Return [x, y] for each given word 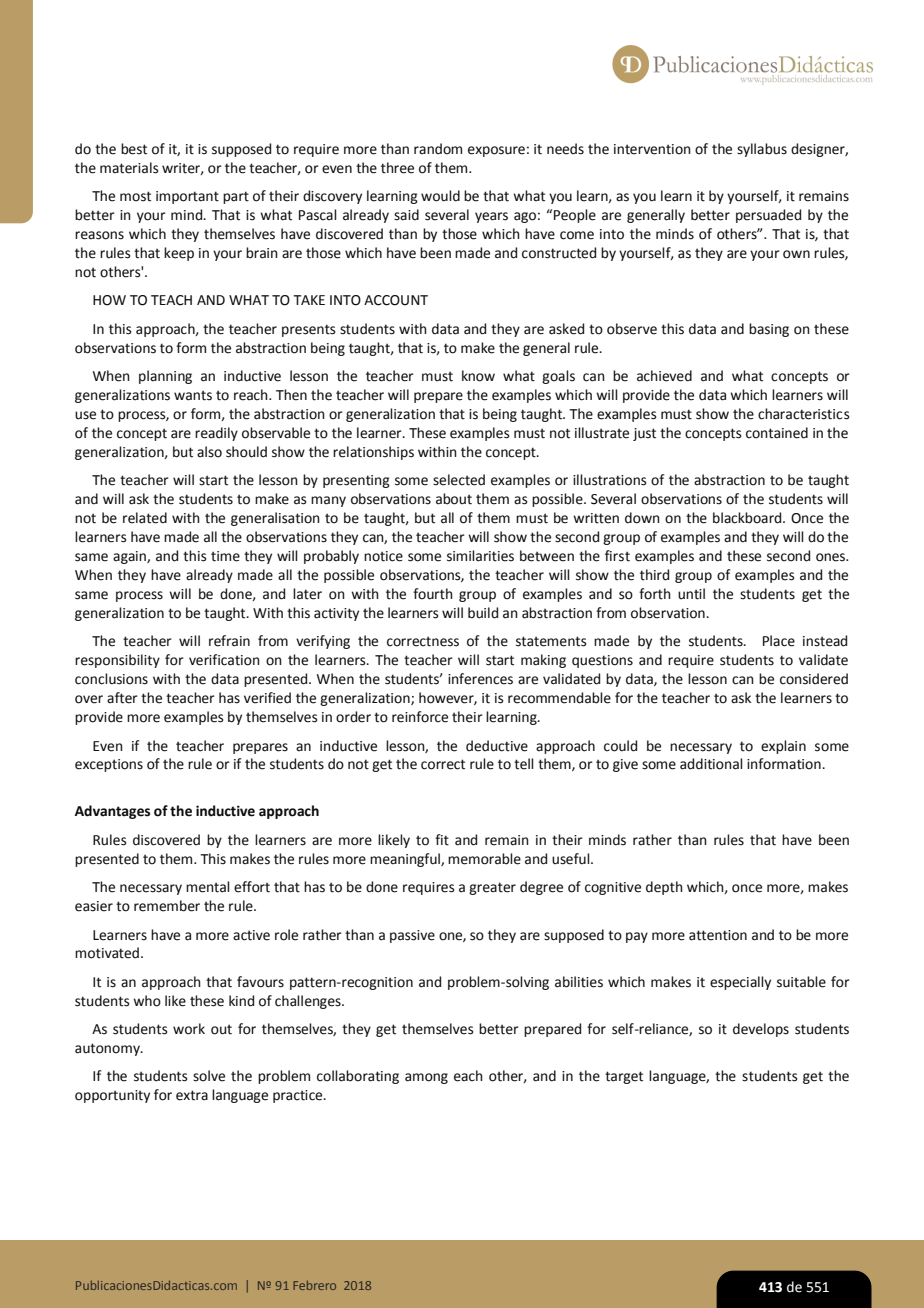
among [426, 1078]
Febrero [314, 1285]
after [122, 698]
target [624, 1077]
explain [783, 747]
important [187, 197]
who [147, 1001]
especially [740, 983]
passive [412, 936]
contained [777, 433]
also [209, 452]
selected [459, 480]
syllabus [762, 150]
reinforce [420, 717]
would [440, 196]
